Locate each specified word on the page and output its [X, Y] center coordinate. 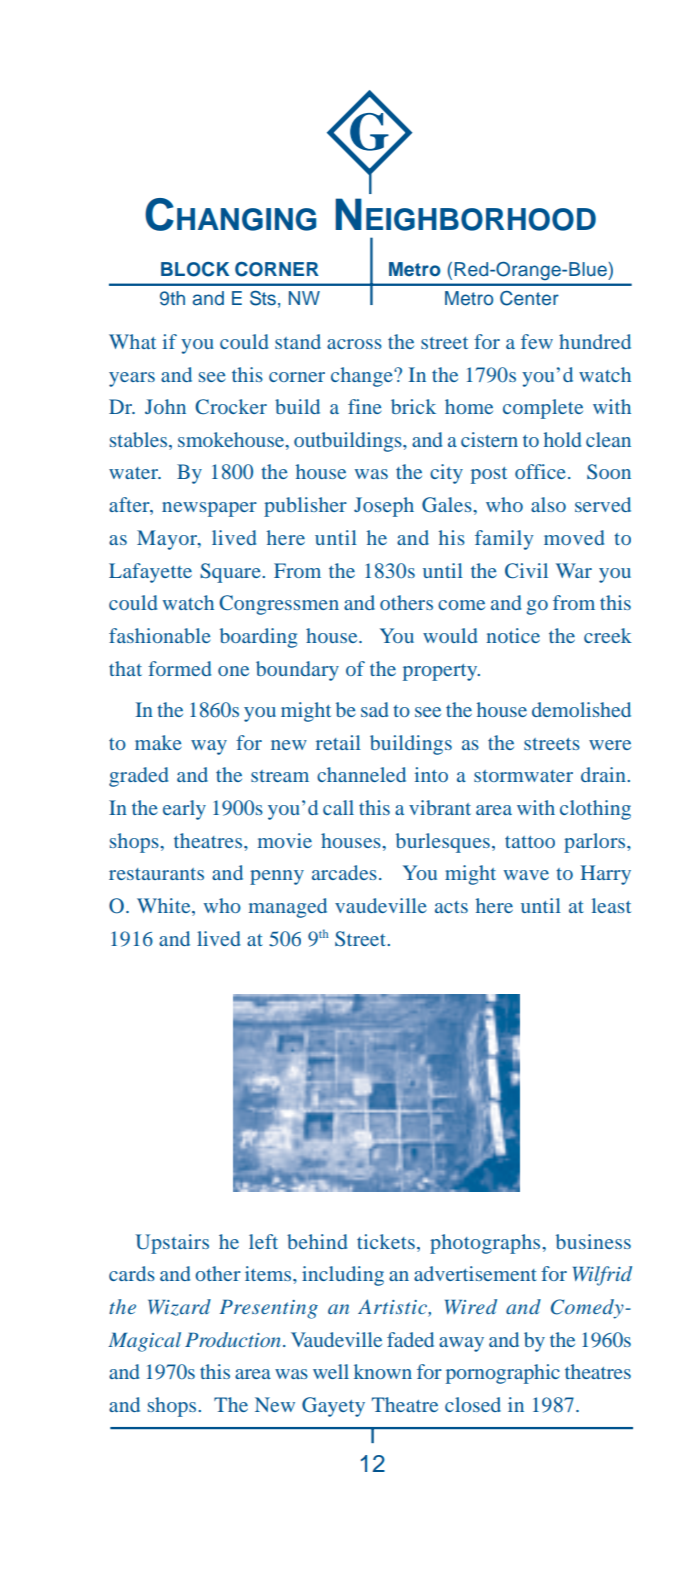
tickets [386, 1241]
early [184, 810]
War [574, 570]
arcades [344, 872]
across [354, 344]
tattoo [530, 842]
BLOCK [195, 269]
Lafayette [150, 573]
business [593, 1241]
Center [529, 298]
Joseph [384, 507]
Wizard [179, 1307]
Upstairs [172, 1244]
